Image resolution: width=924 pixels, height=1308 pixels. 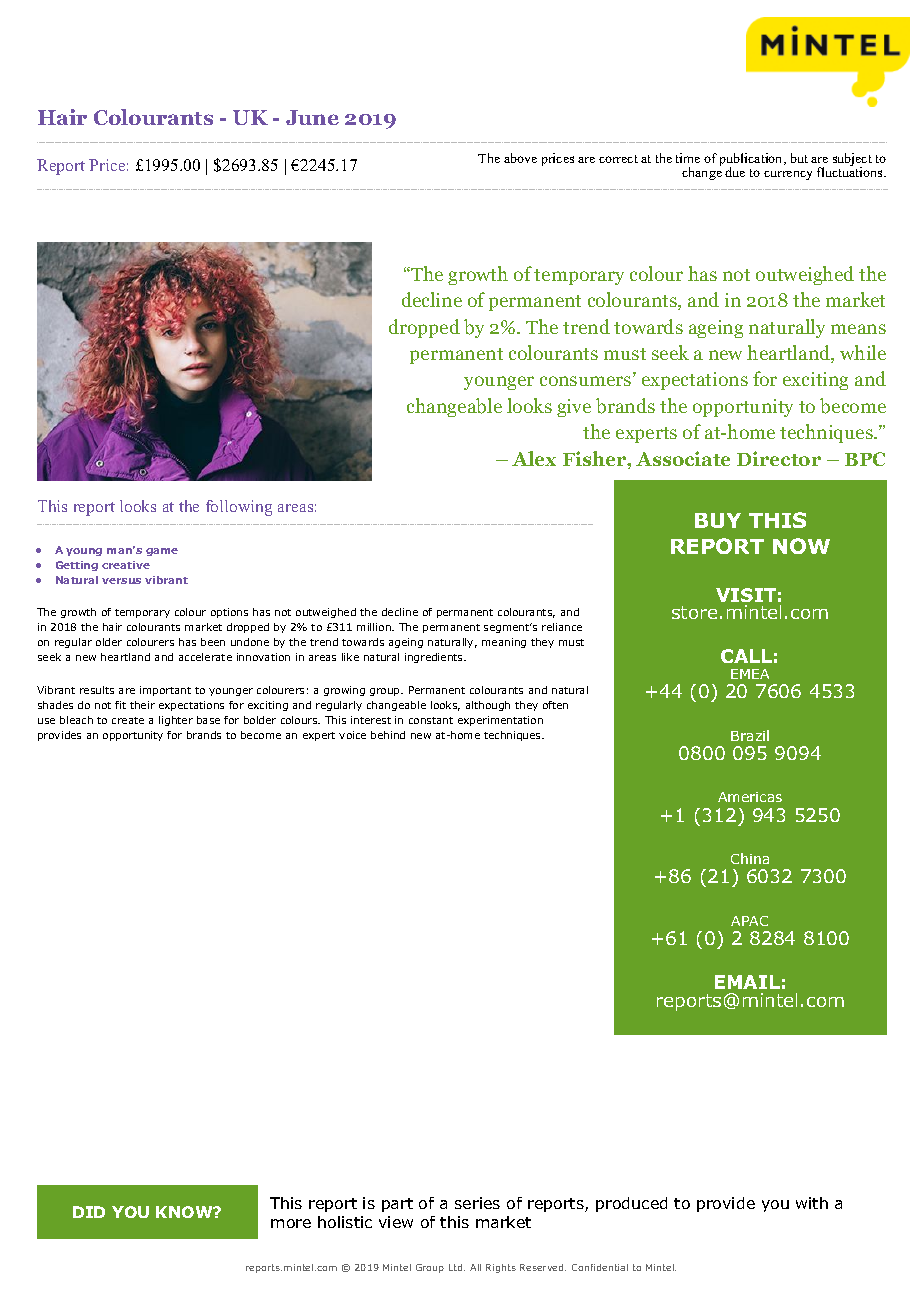 I want to click on Alex, so click(x=534, y=458).
